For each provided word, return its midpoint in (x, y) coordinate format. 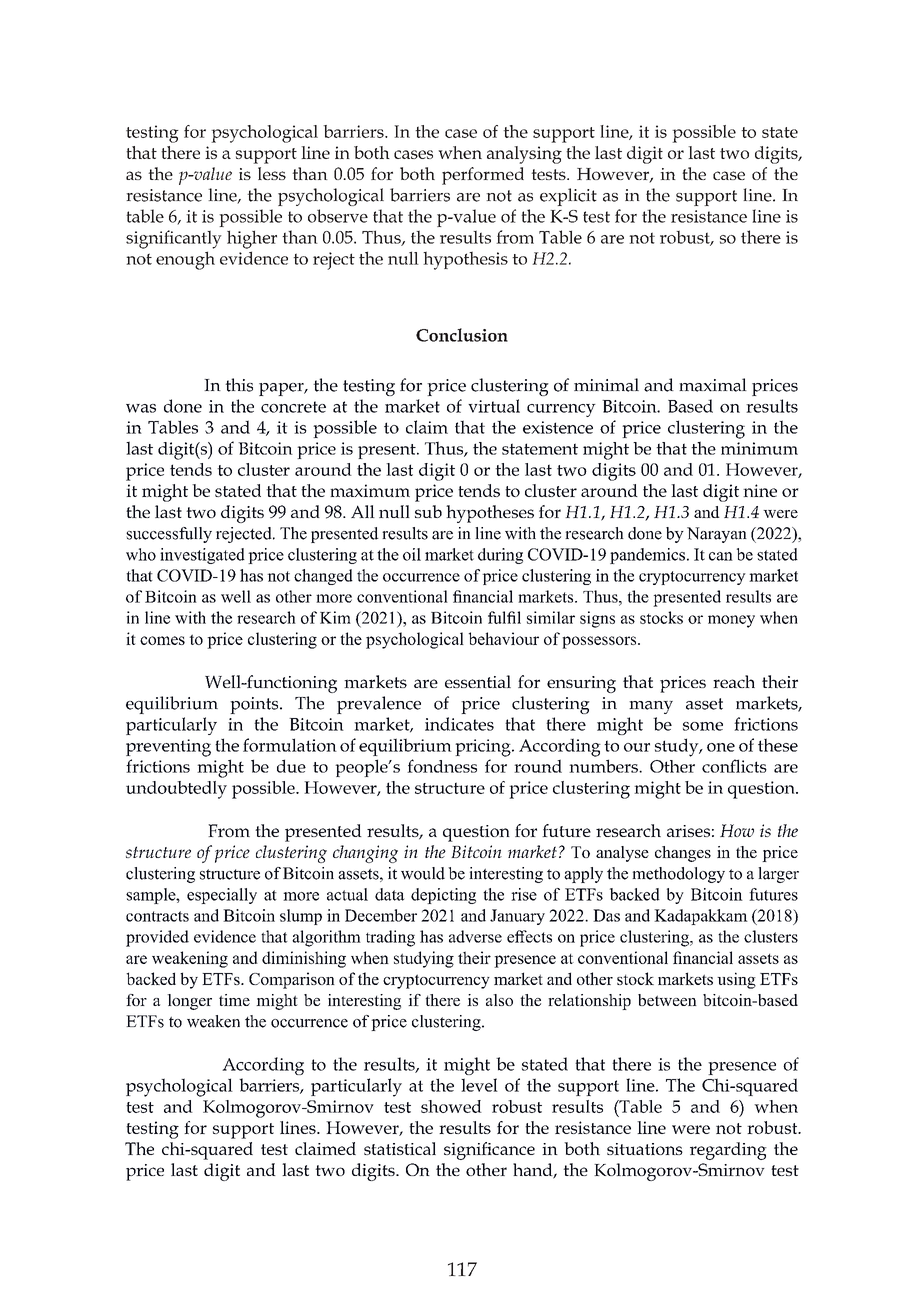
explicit (568, 197)
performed (483, 176)
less (272, 173)
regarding (728, 1151)
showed (451, 1106)
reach (734, 681)
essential (478, 681)
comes (162, 640)
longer (189, 1002)
